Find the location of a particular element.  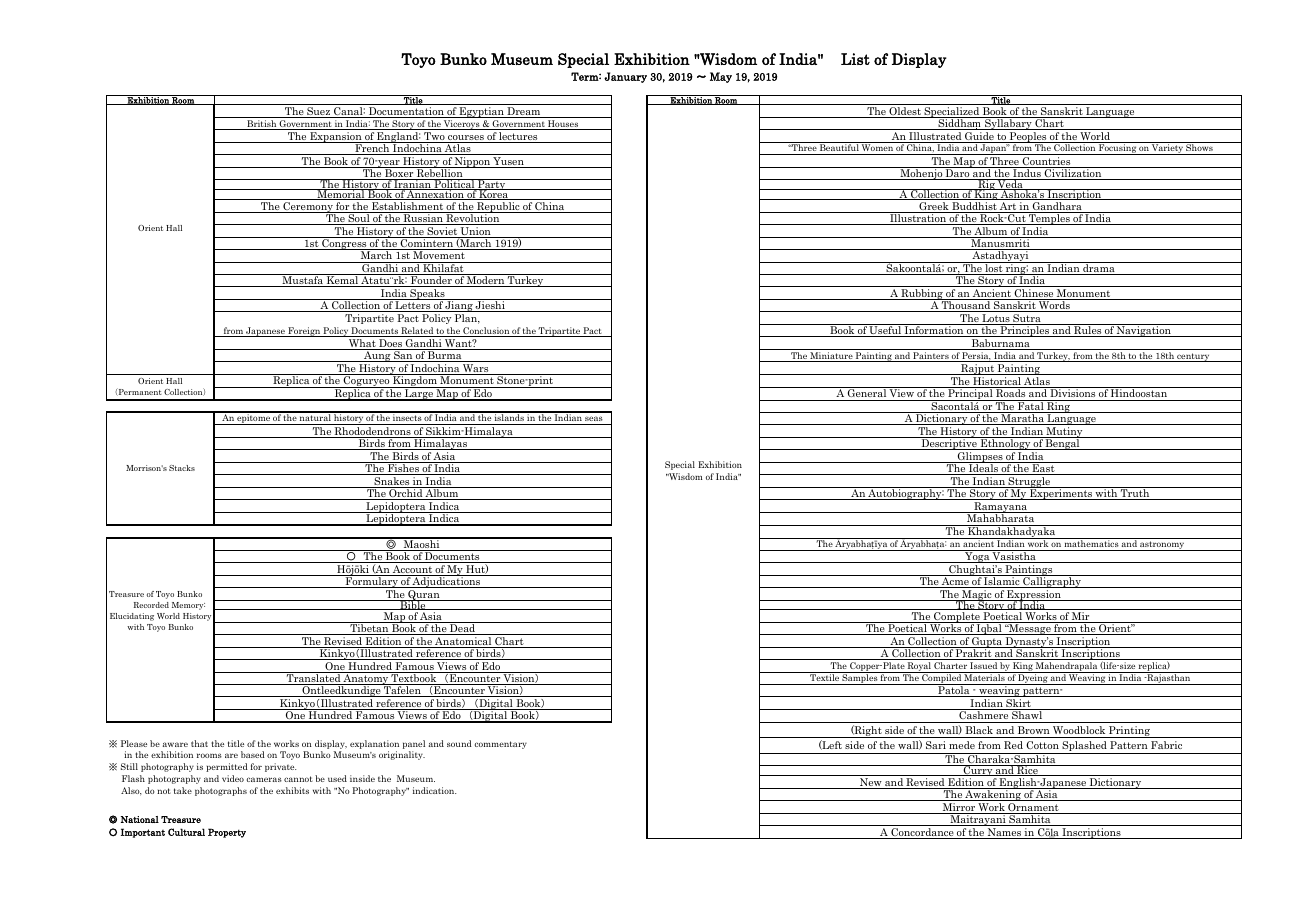

photographs is located at coordinates (221, 791).
